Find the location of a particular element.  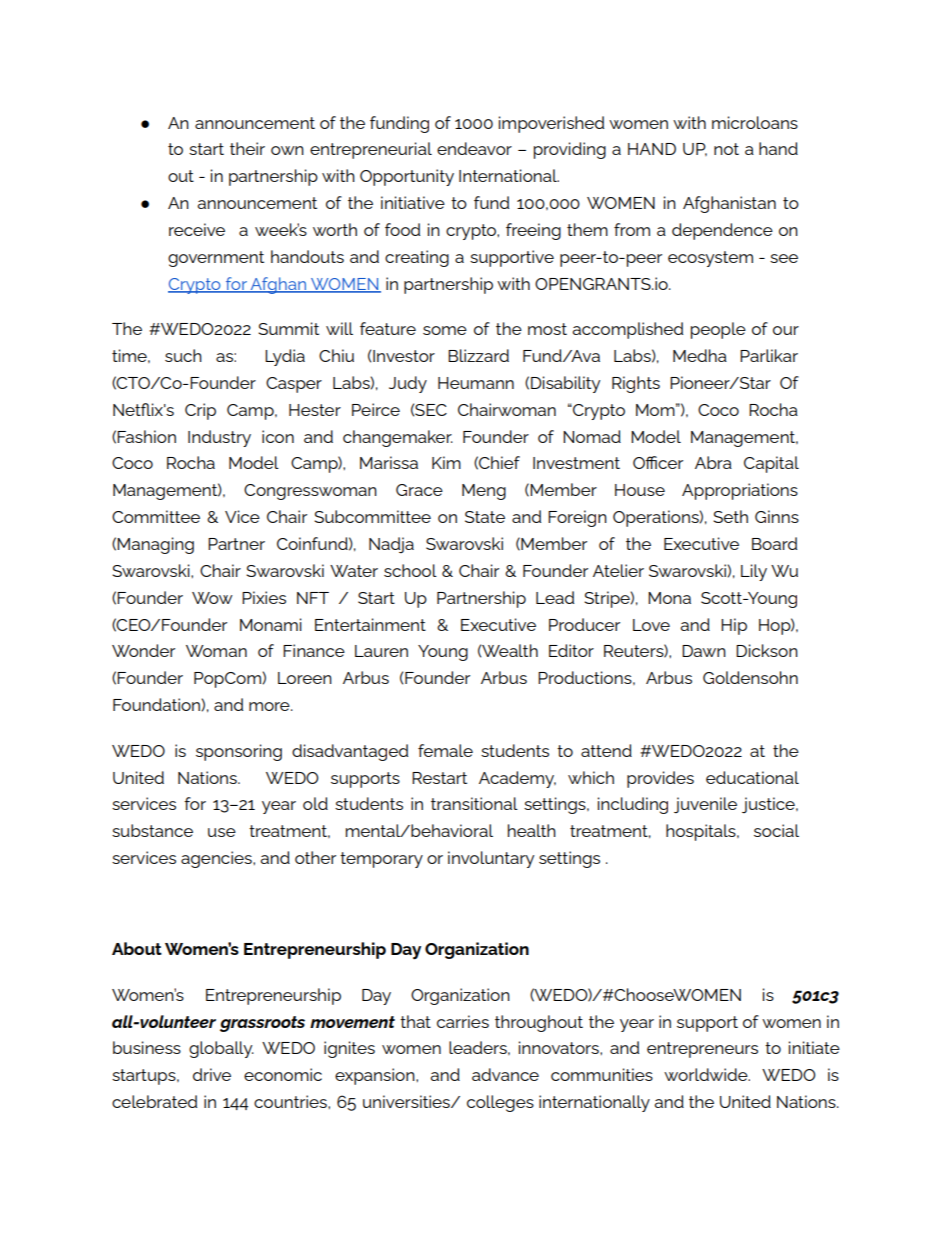

drive is located at coordinates (212, 1074).
